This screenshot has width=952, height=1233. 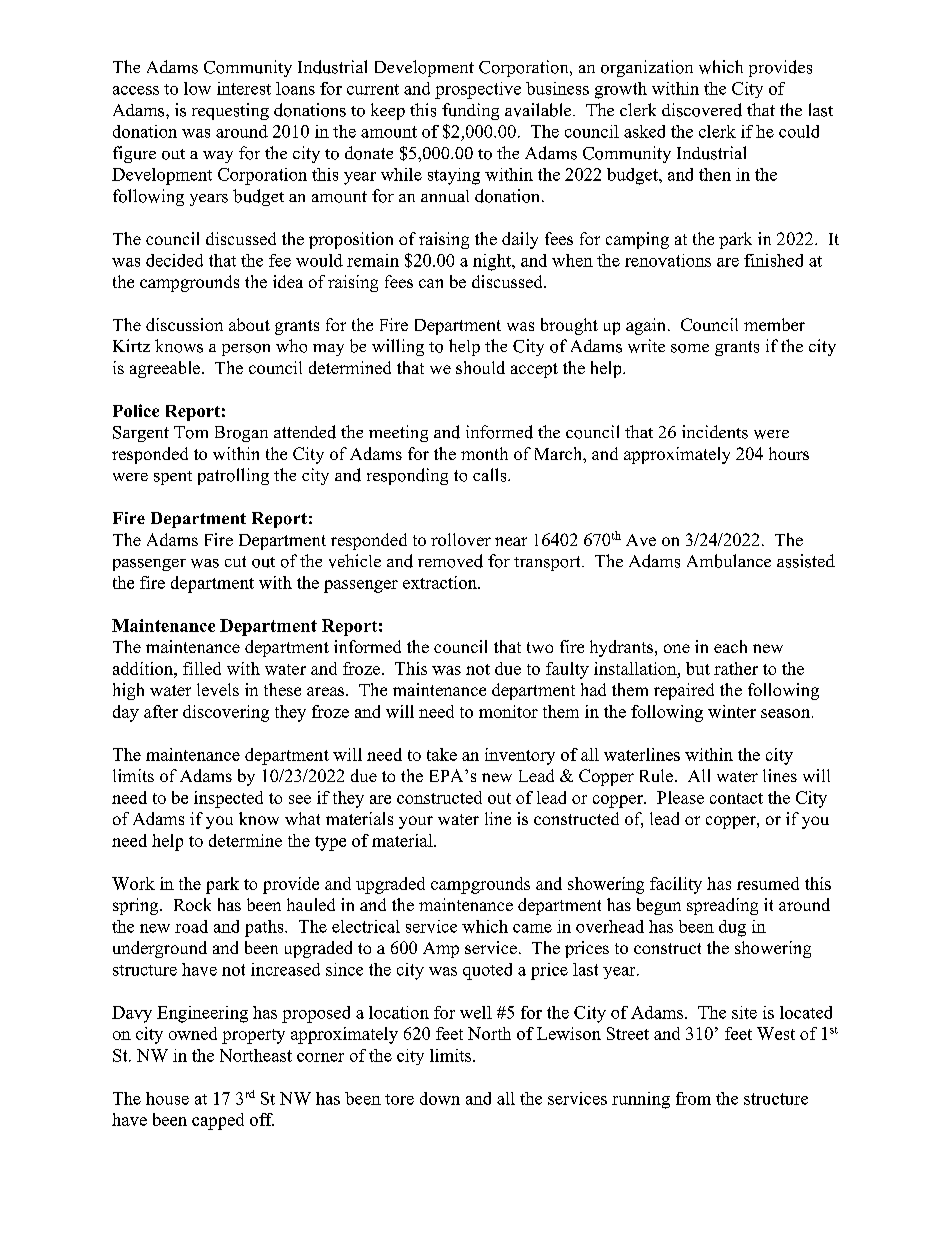 What do you see at coordinates (440, 1098) in the screenshot?
I see `down` at bounding box center [440, 1098].
